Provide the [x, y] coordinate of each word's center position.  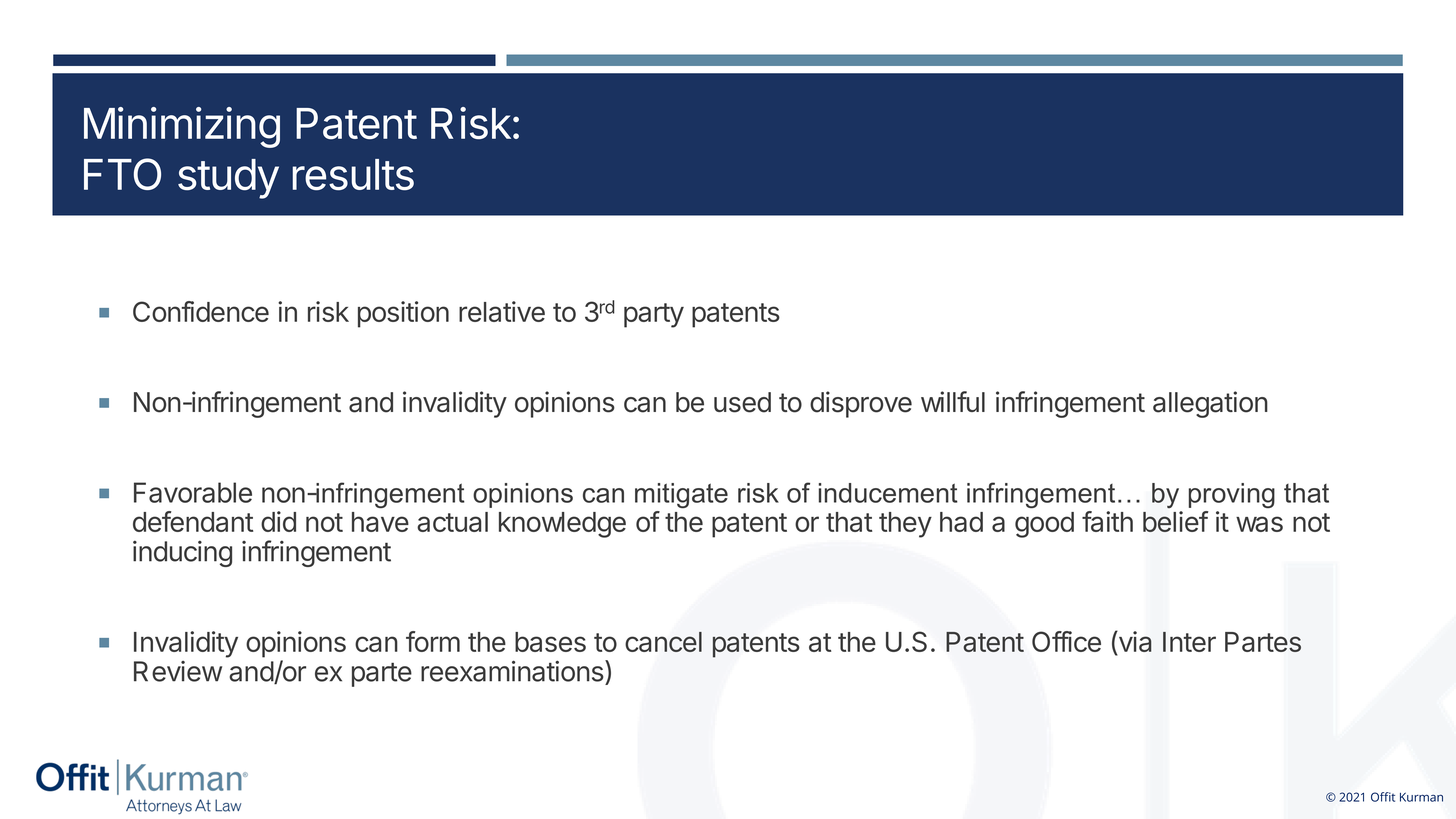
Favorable [193, 492]
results [353, 175]
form [433, 641]
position [403, 314]
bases [550, 642]
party [654, 315]
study [228, 179]
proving [1232, 495]
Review [178, 671]
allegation [1210, 404]
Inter [1189, 642]
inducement [888, 493]
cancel [663, 642]
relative [502, 311]
